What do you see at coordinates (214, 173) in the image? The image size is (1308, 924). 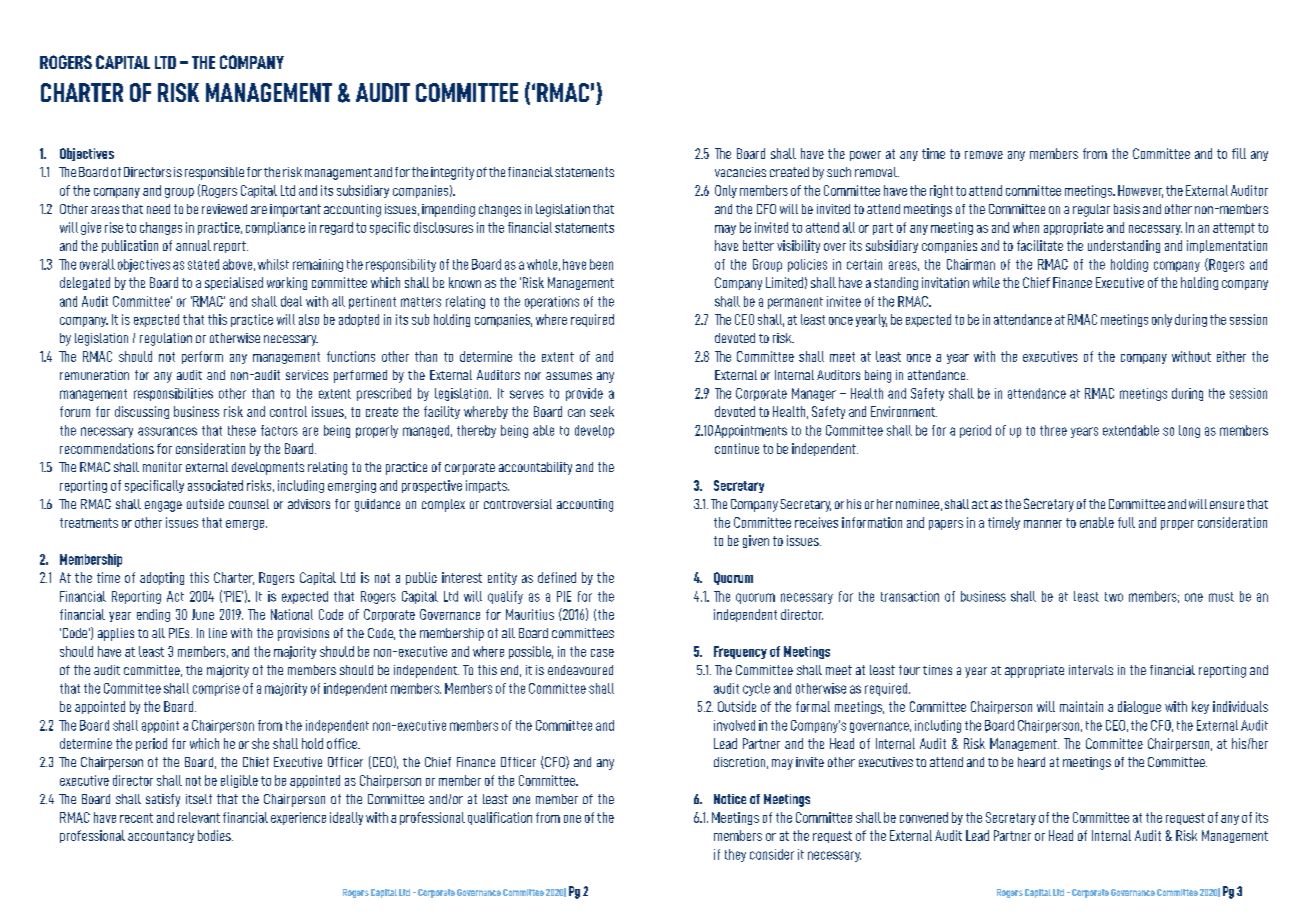 I see `responsible` at bounding box center [214, 173].
